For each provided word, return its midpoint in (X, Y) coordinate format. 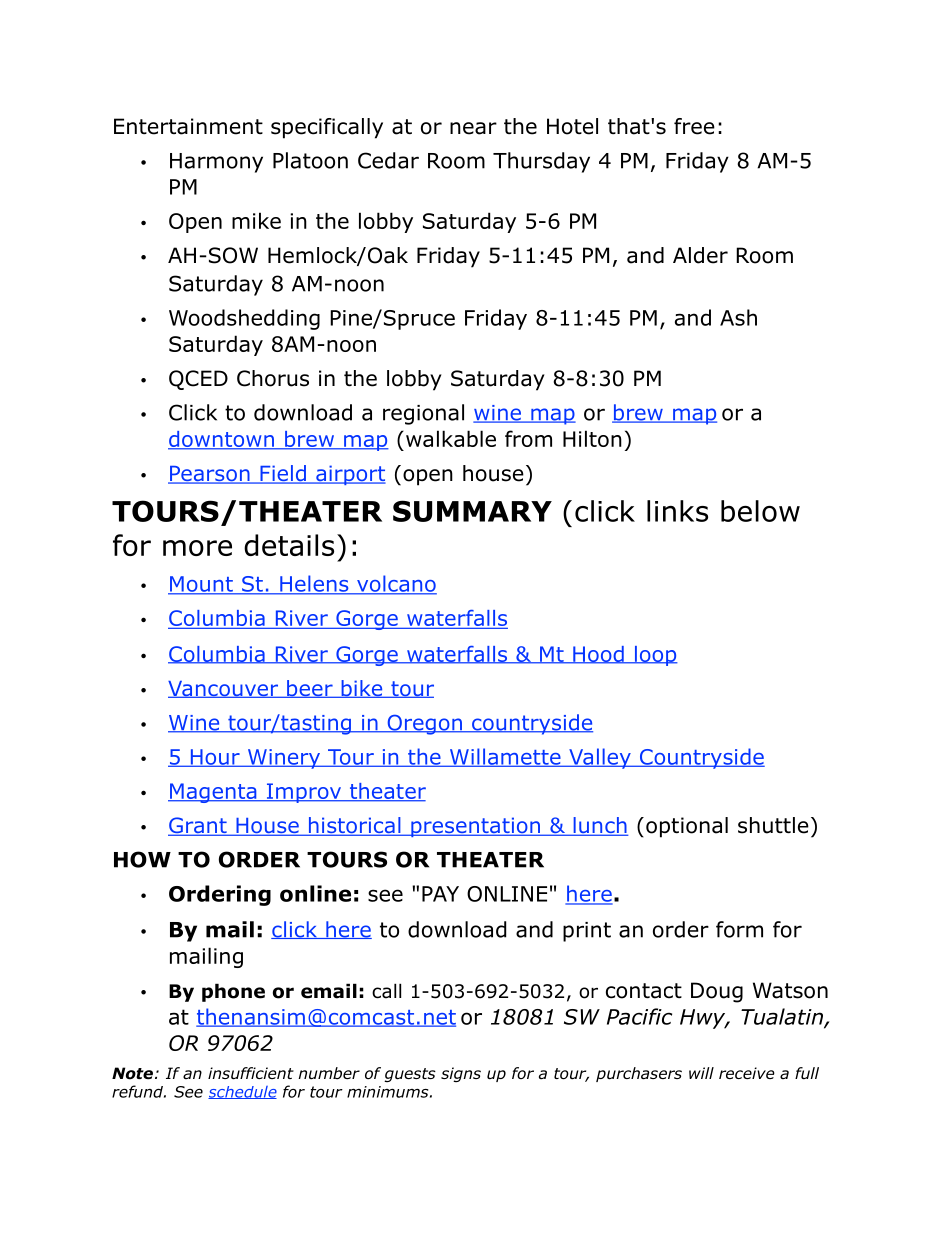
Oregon (424, 725)
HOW (142, 859)
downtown (222, 440)
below (760, 511)
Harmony (216, 163)
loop (655, 656)
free (694, 126)
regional (423, 414)
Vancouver (224, 689)
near (473, 128)
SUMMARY (472, 511)
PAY (440, 894)
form (739, 929)
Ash (738, 317)
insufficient (251, 1073)
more (197, 548)
